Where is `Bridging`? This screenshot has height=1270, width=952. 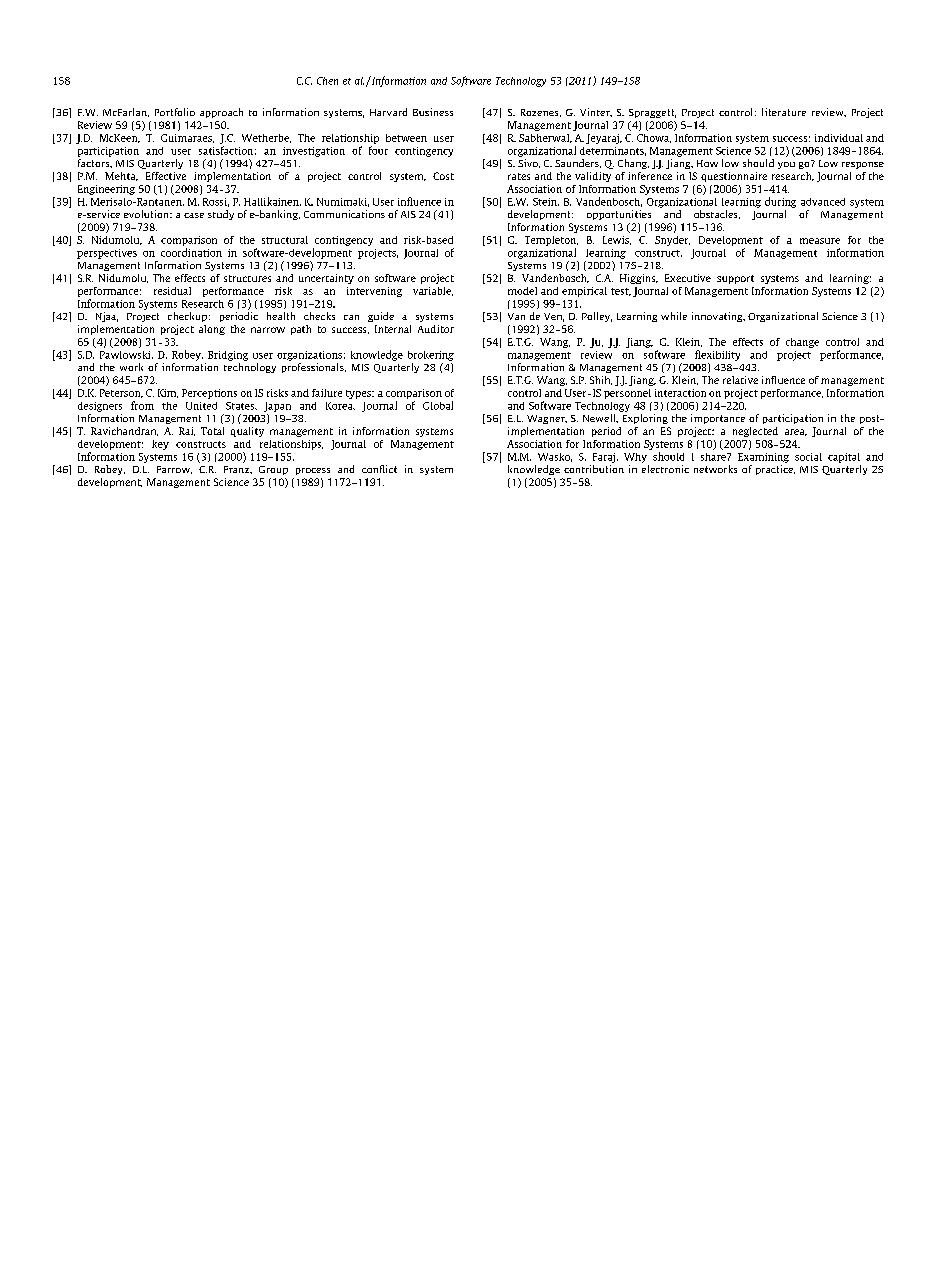 Bridging is located at coordinates (228, 356).
